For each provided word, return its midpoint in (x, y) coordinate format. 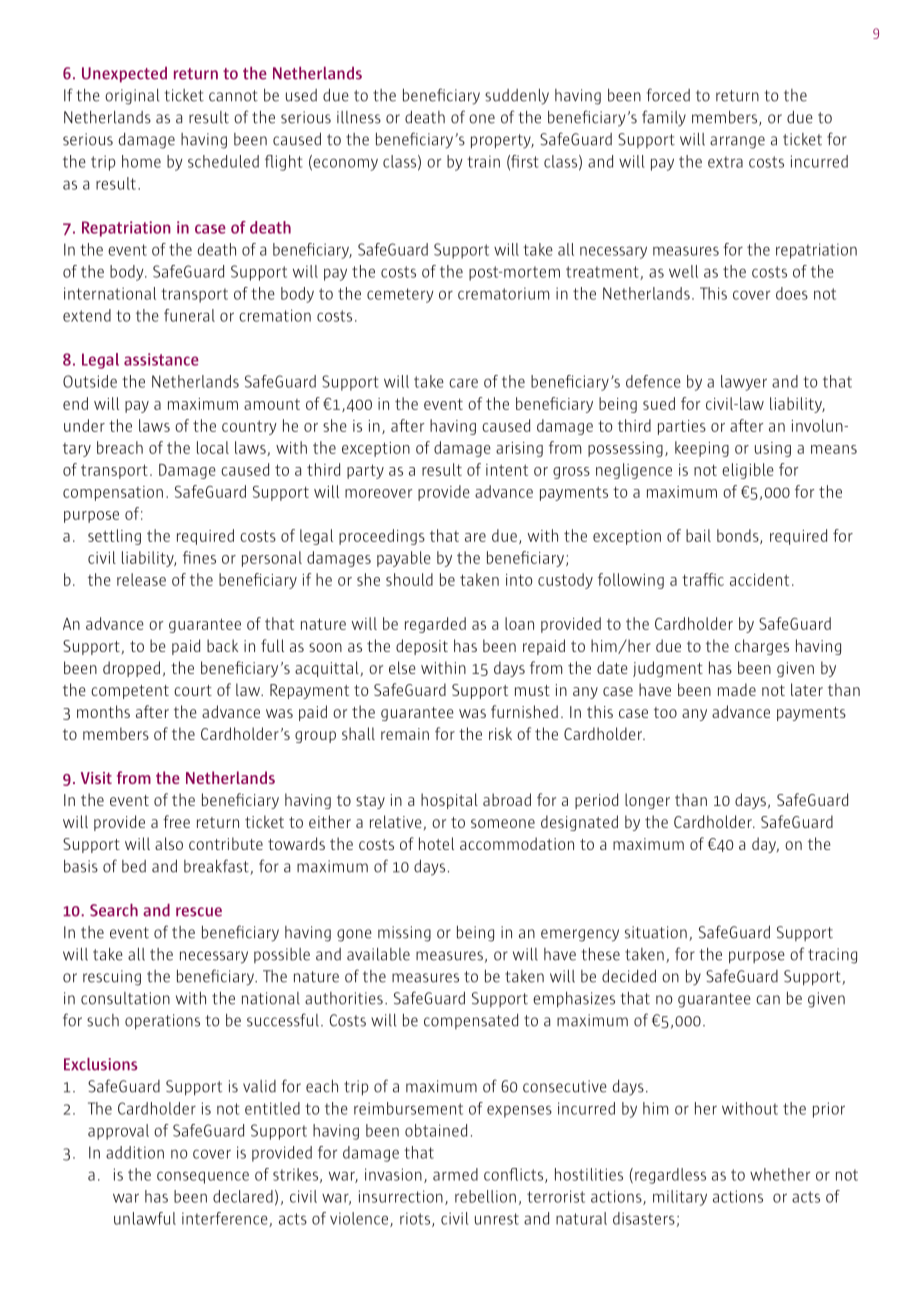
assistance (161, 359)
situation (656, 932)
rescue (199, 912)
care (463, 383)
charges (762, 647)
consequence (203, 1177)
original (132, 97)
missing (404, 934)
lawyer (744, 383)
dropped (131, 669)
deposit (422, 647)
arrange (737, 142)
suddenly (517, 96)
